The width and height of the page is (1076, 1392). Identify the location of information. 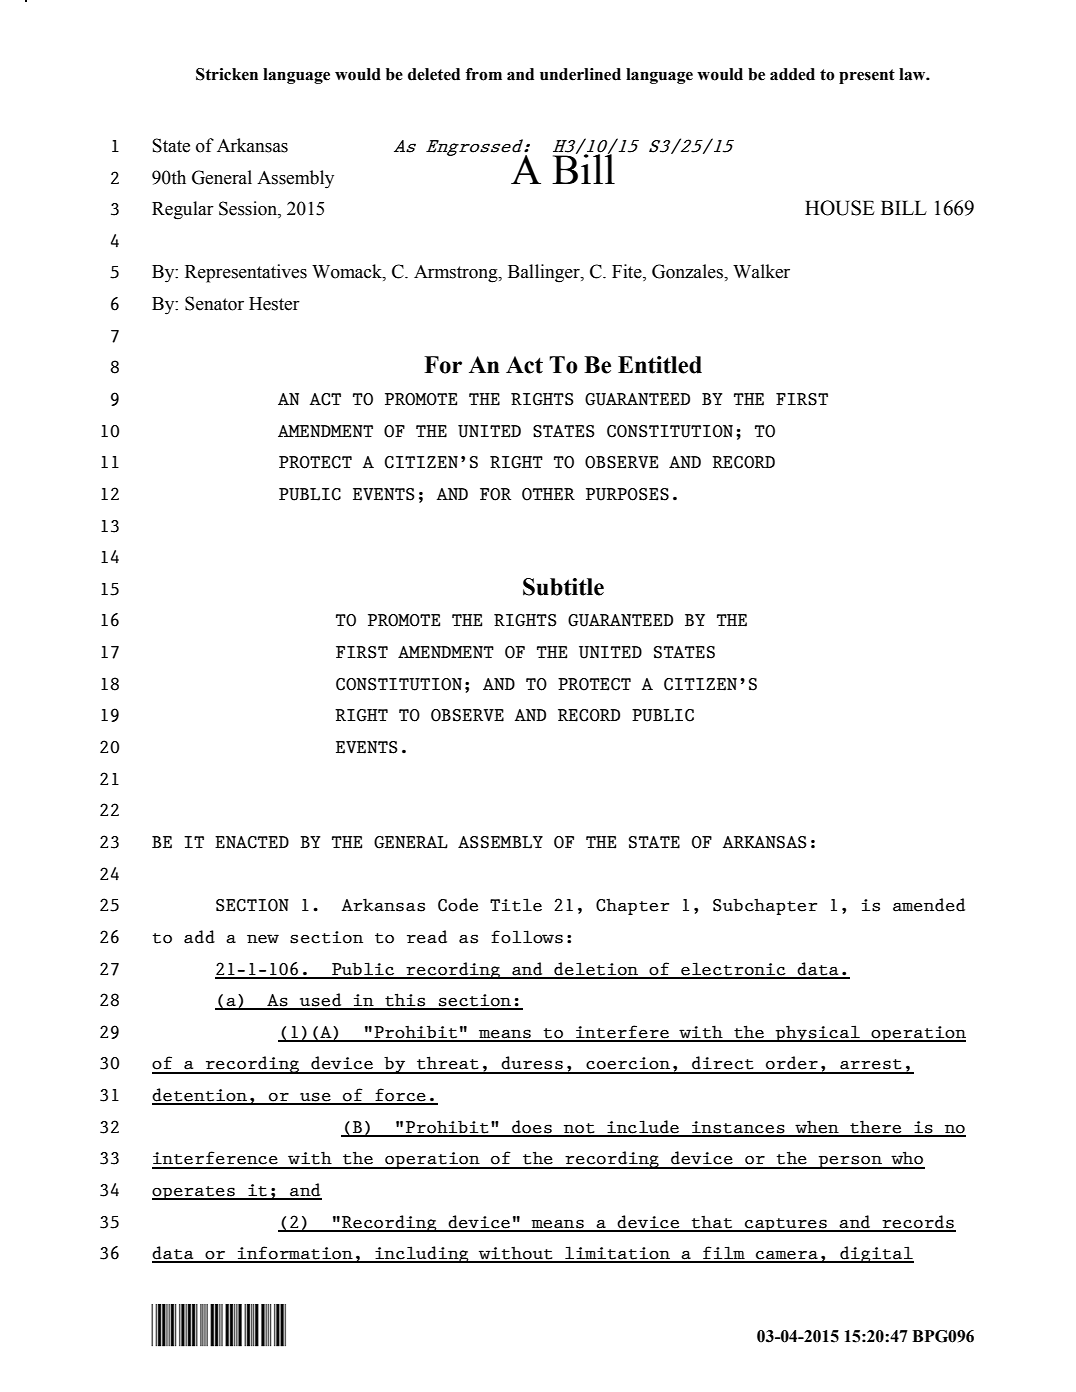
(295, 1254).
